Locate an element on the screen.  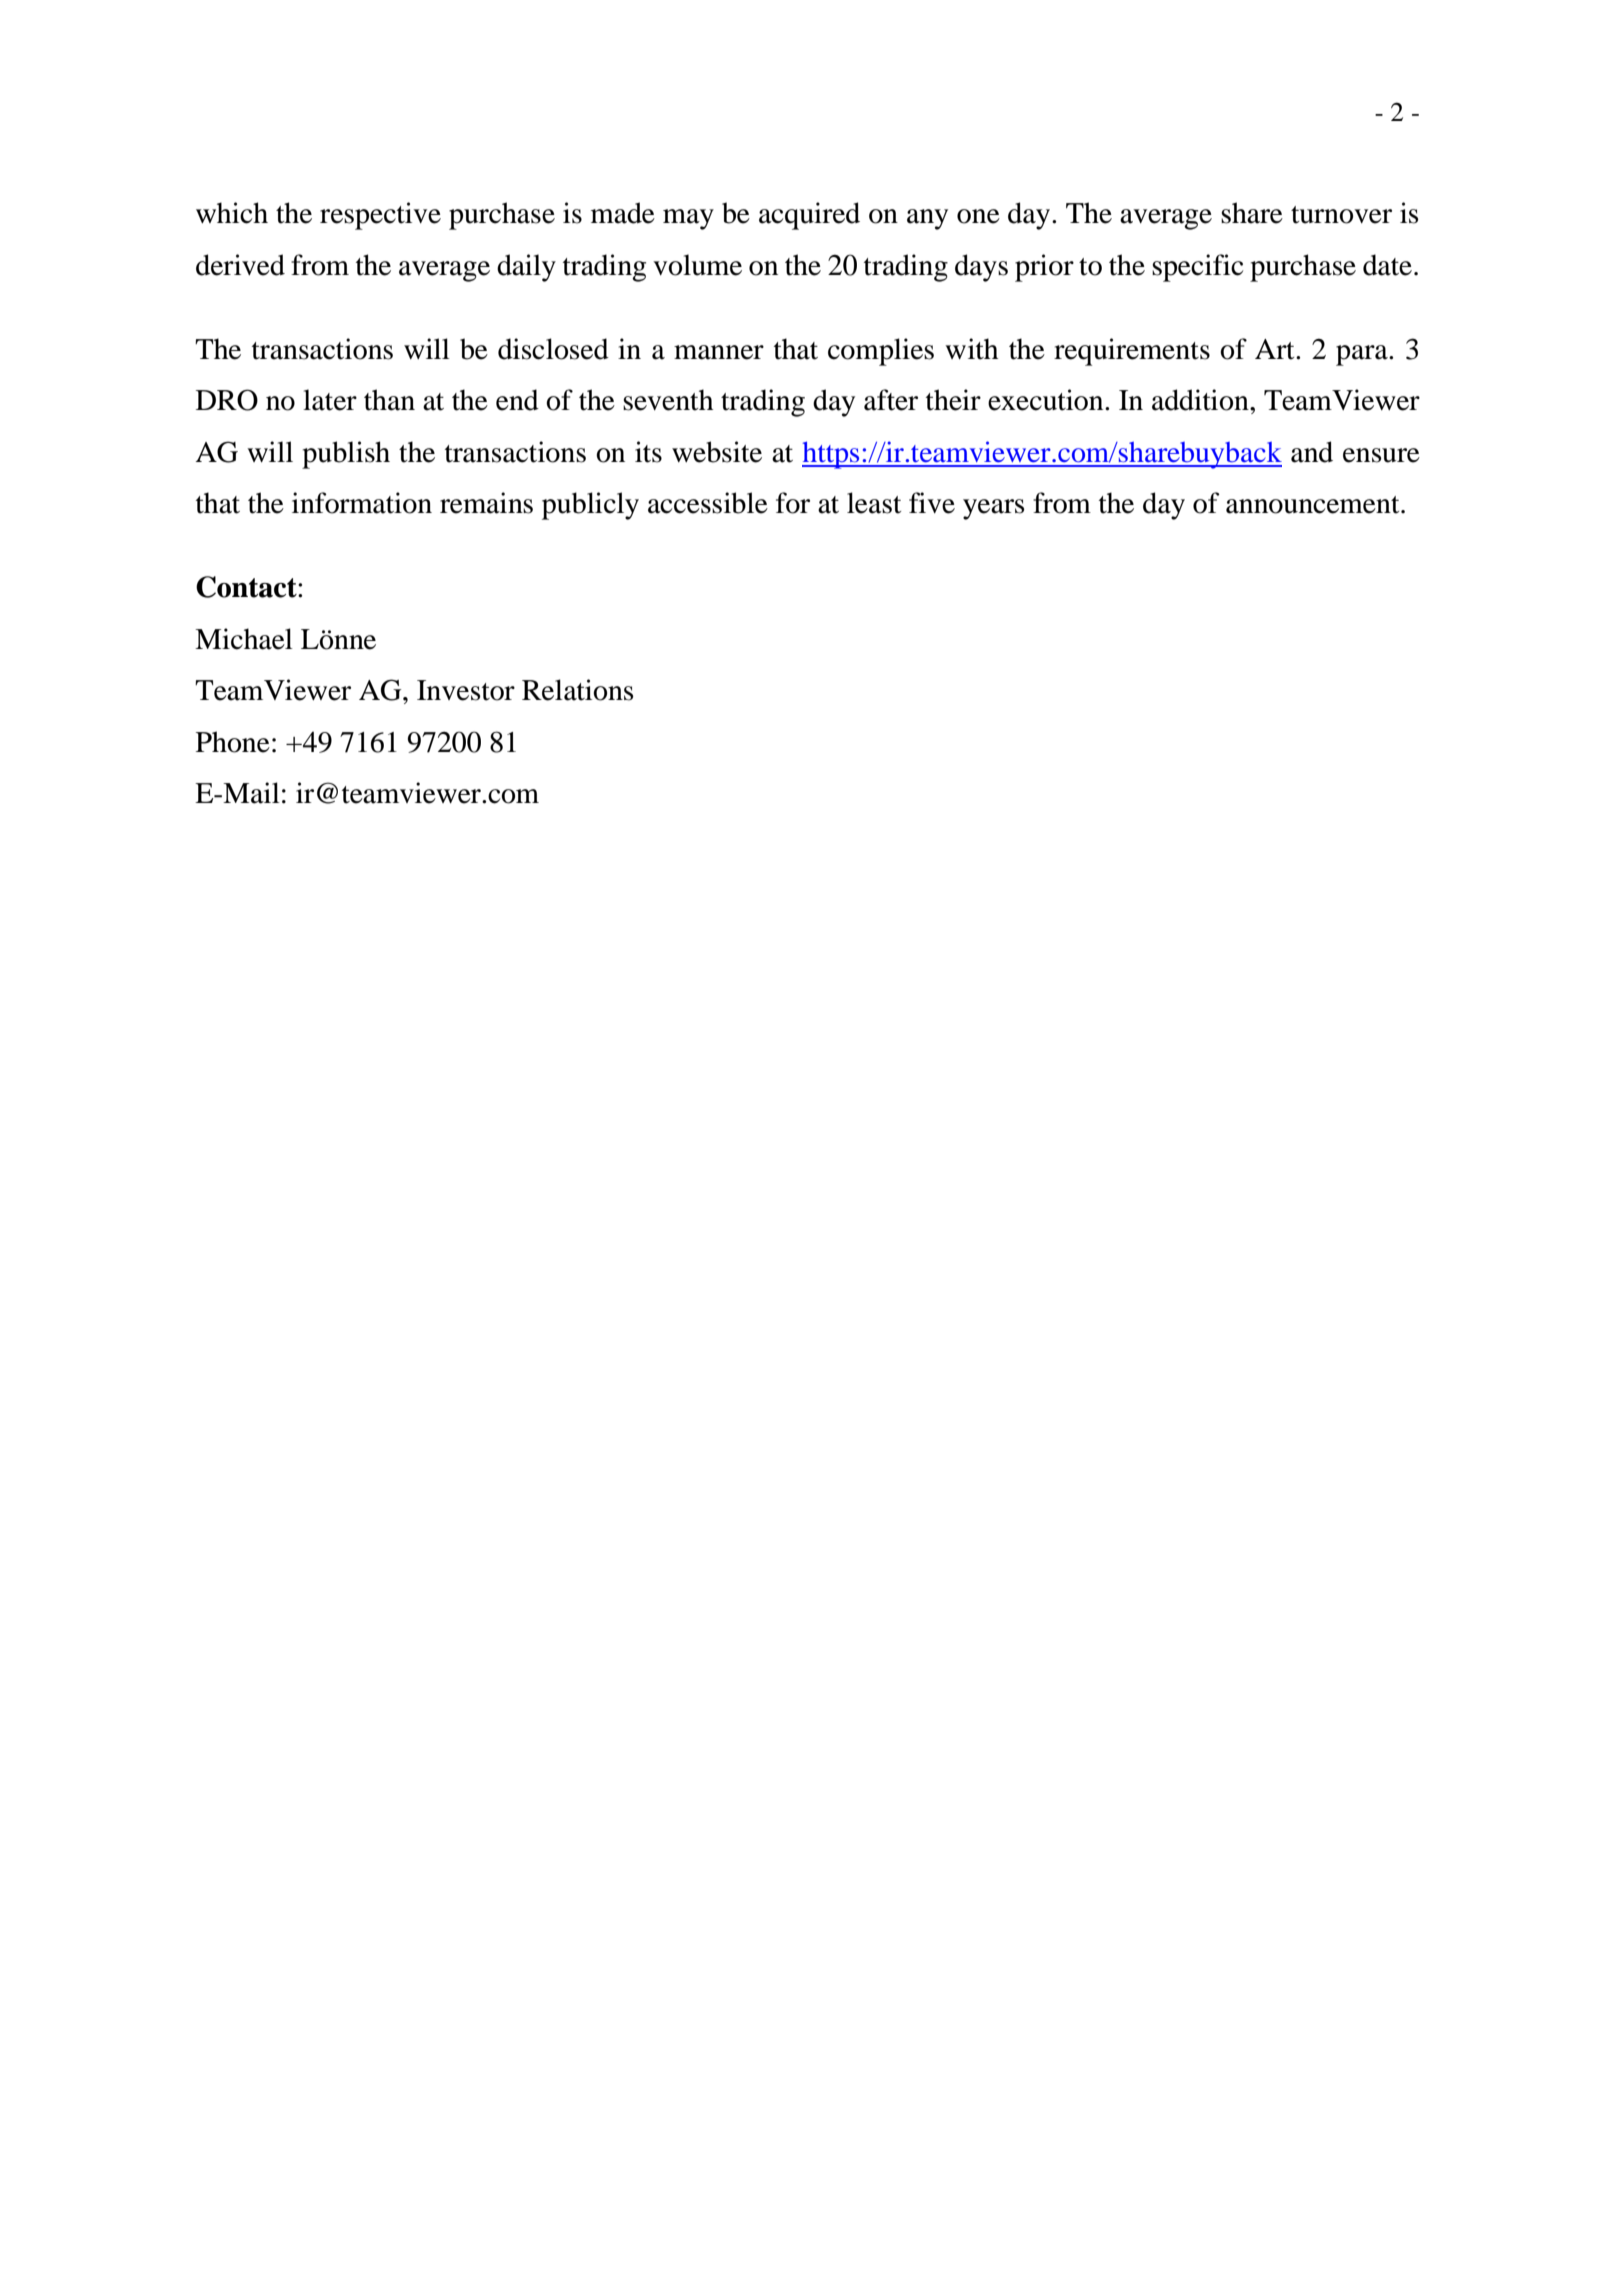
turnover is located at coordinates (1341, 215).
